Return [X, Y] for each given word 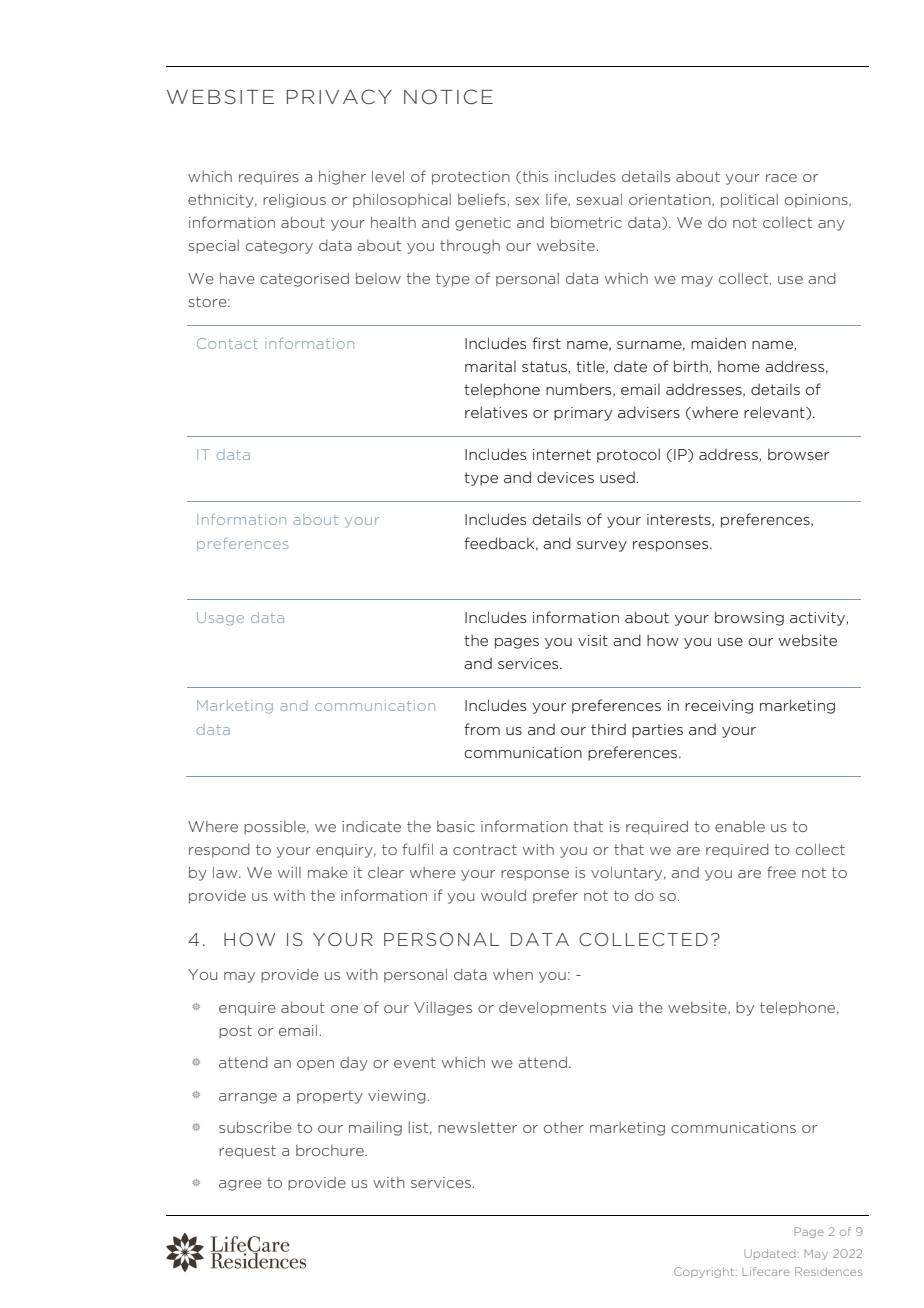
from [482, 729]
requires [269, 178]
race [781, 178]
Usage [220, 619]
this [534, 177]
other [564, 1127]
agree [240, 1185]
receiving [719, 707]
